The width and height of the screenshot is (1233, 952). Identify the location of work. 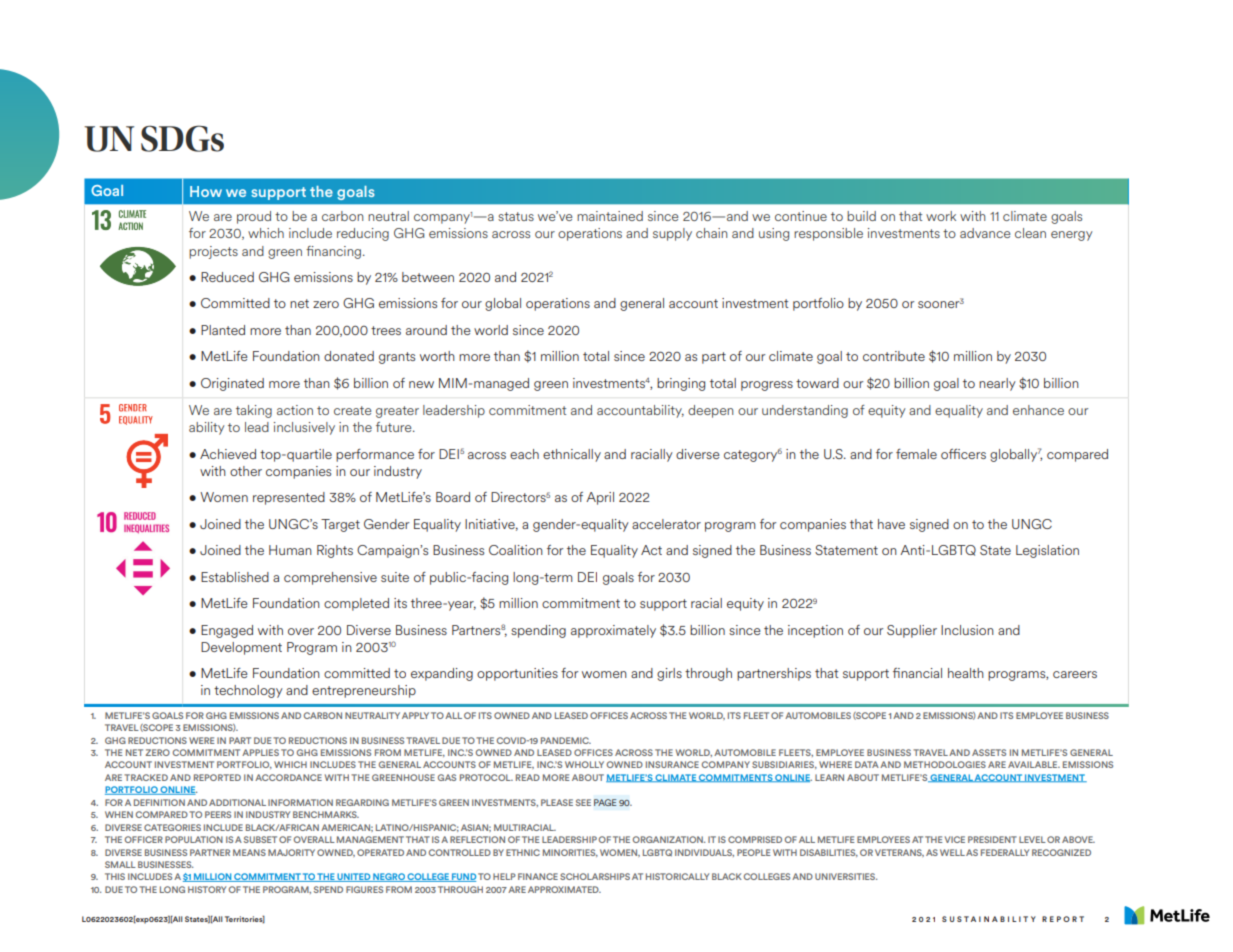
(941, 216).
